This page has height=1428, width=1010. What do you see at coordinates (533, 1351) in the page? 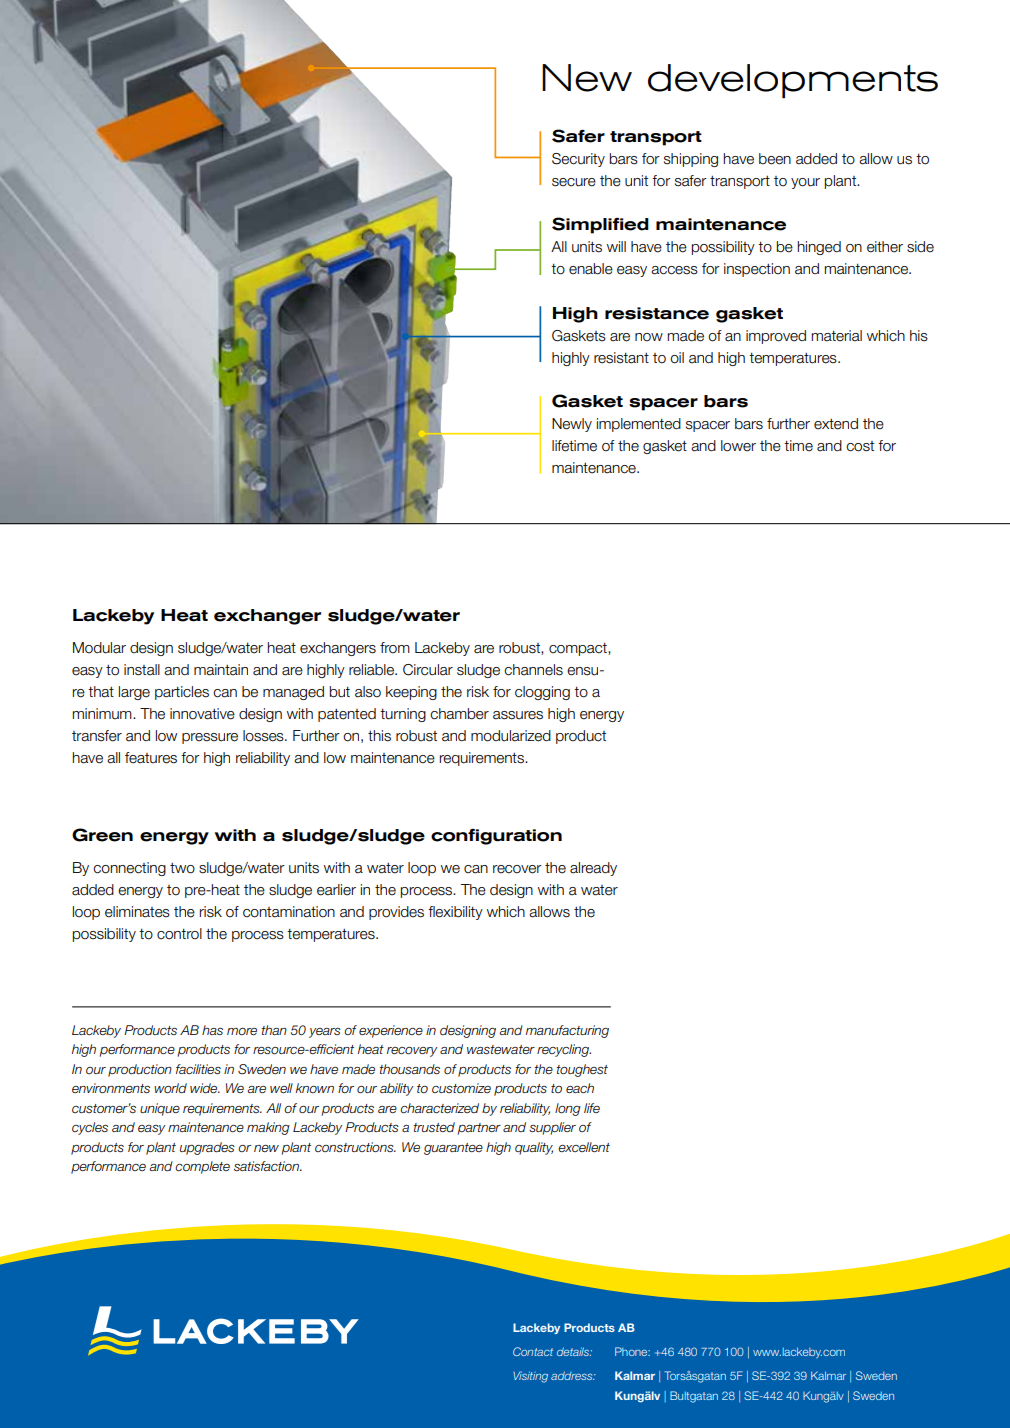
I see `Contact` at bounding box center [533, 1351].
